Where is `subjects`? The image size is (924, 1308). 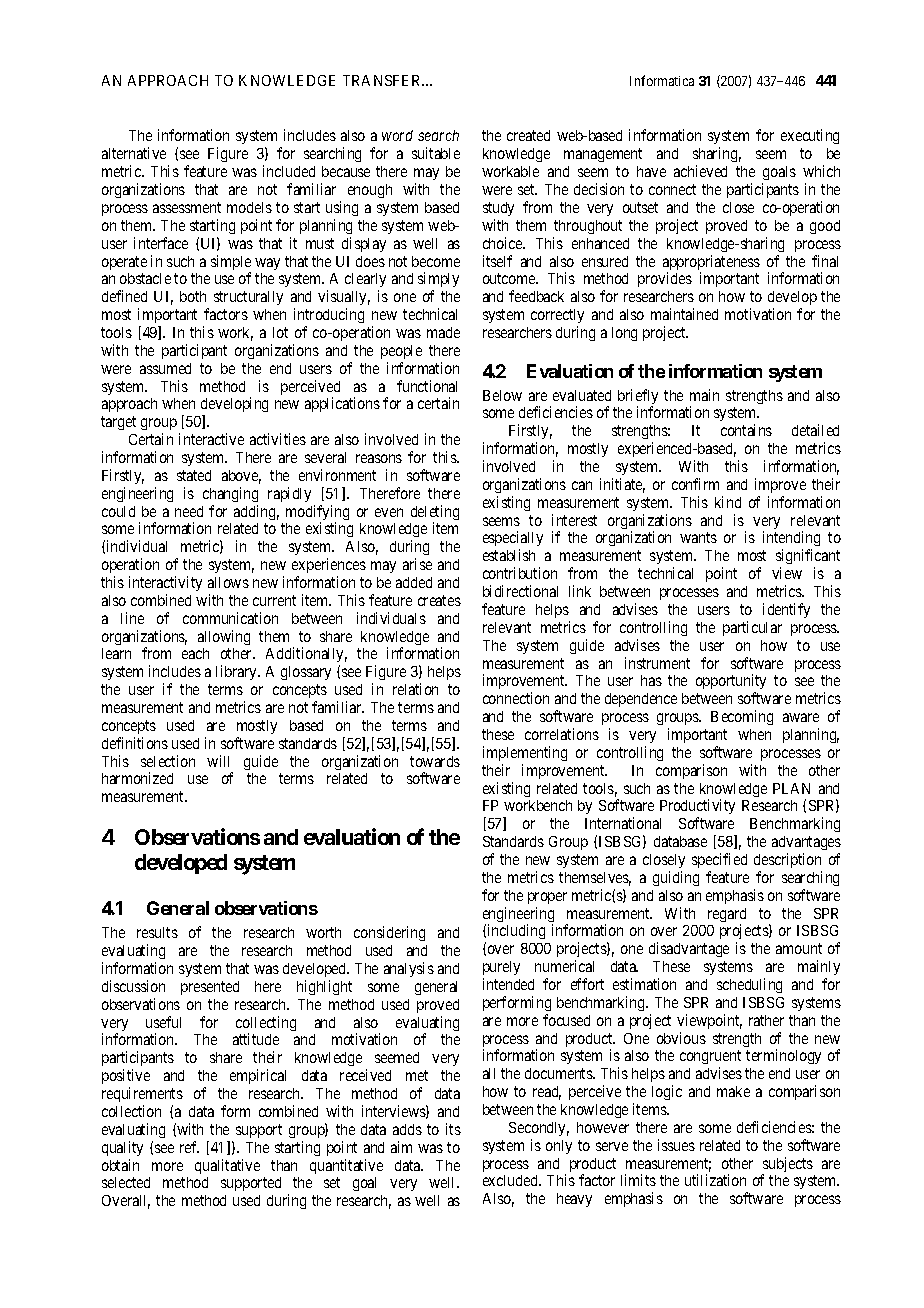
subjects is located at coordinates (787, 1166).
